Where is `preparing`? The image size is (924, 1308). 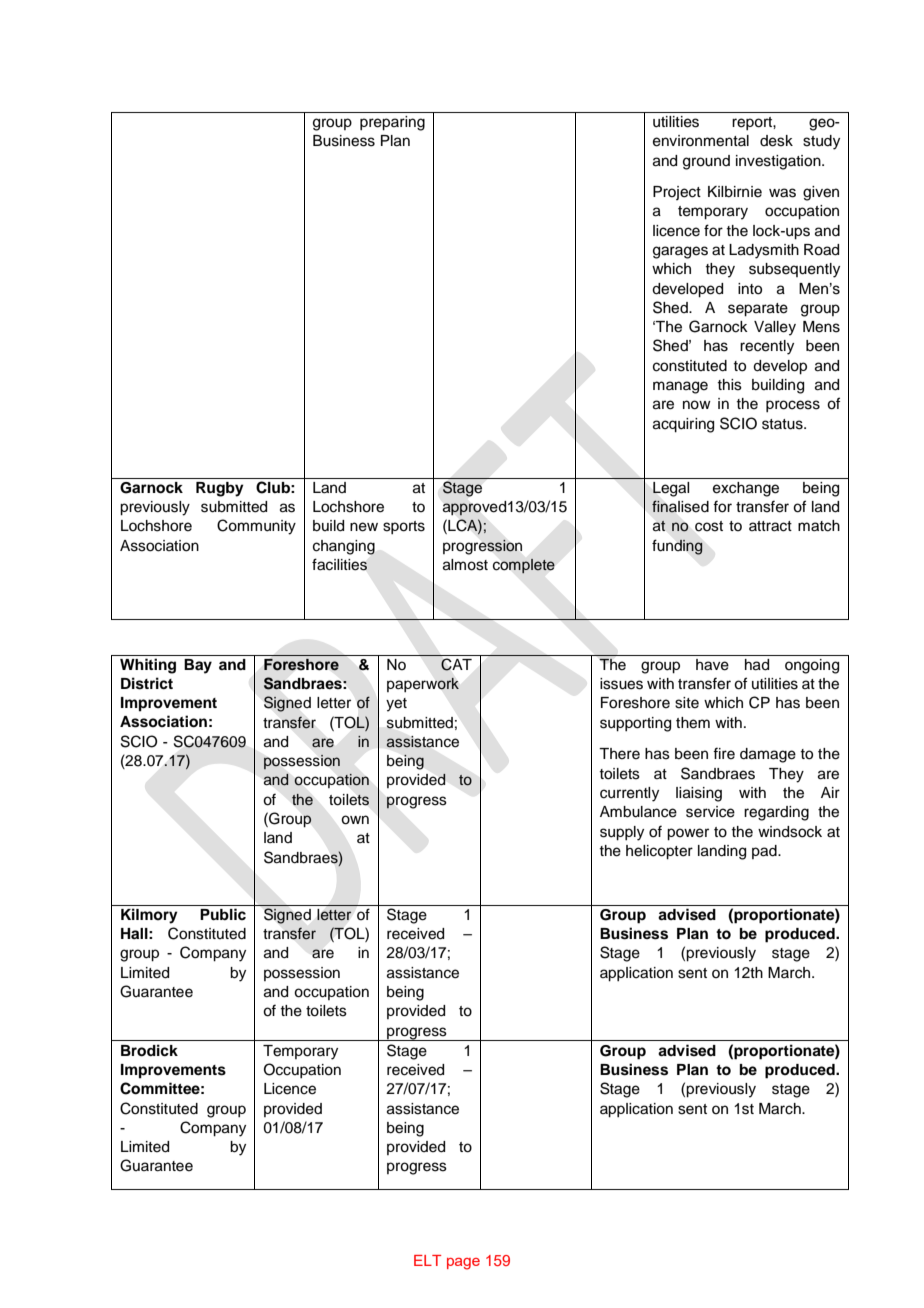 preparing is located at coordinates (392, 123).
